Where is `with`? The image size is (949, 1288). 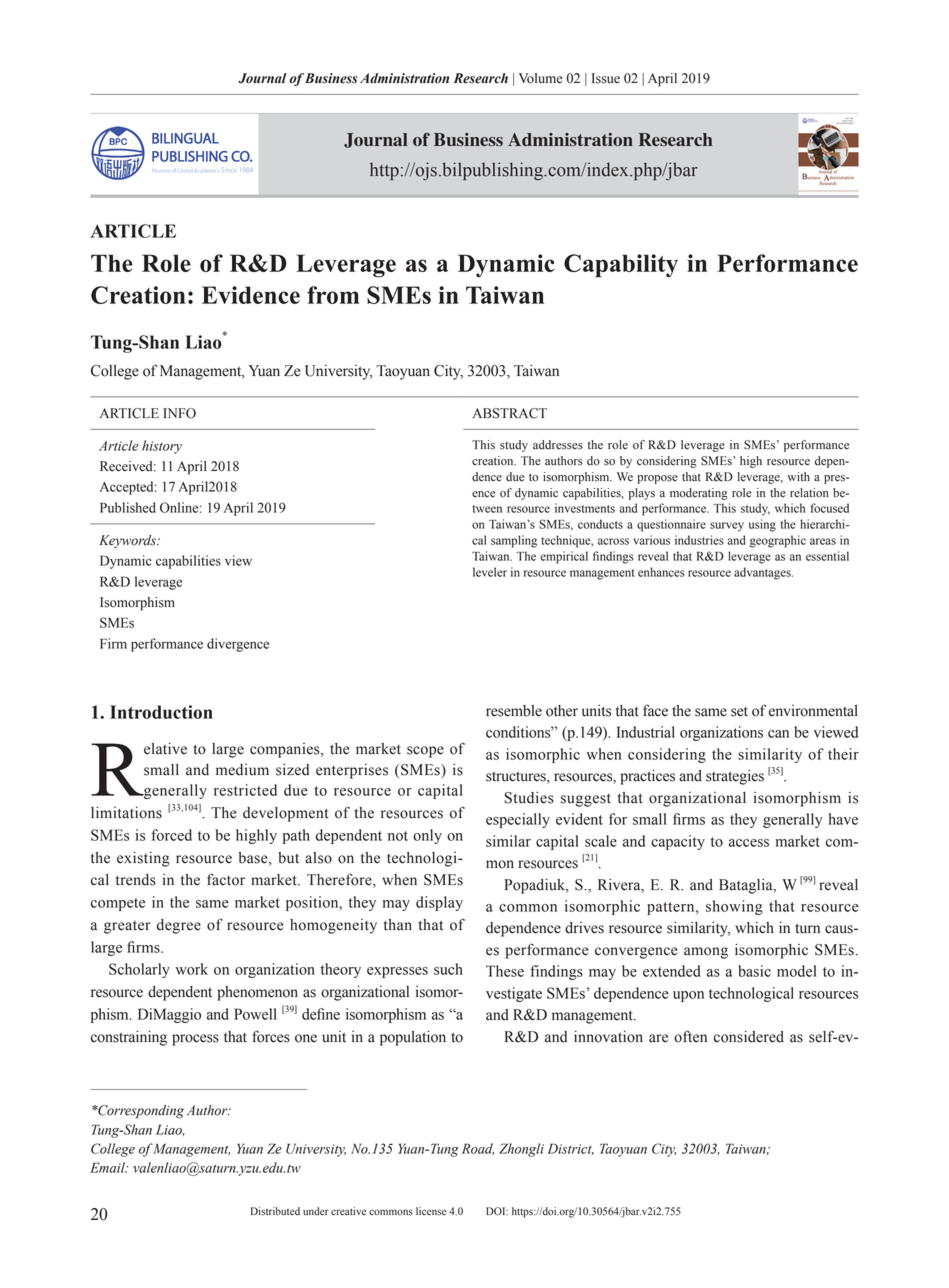 with is located at coordinates (799, 477).
